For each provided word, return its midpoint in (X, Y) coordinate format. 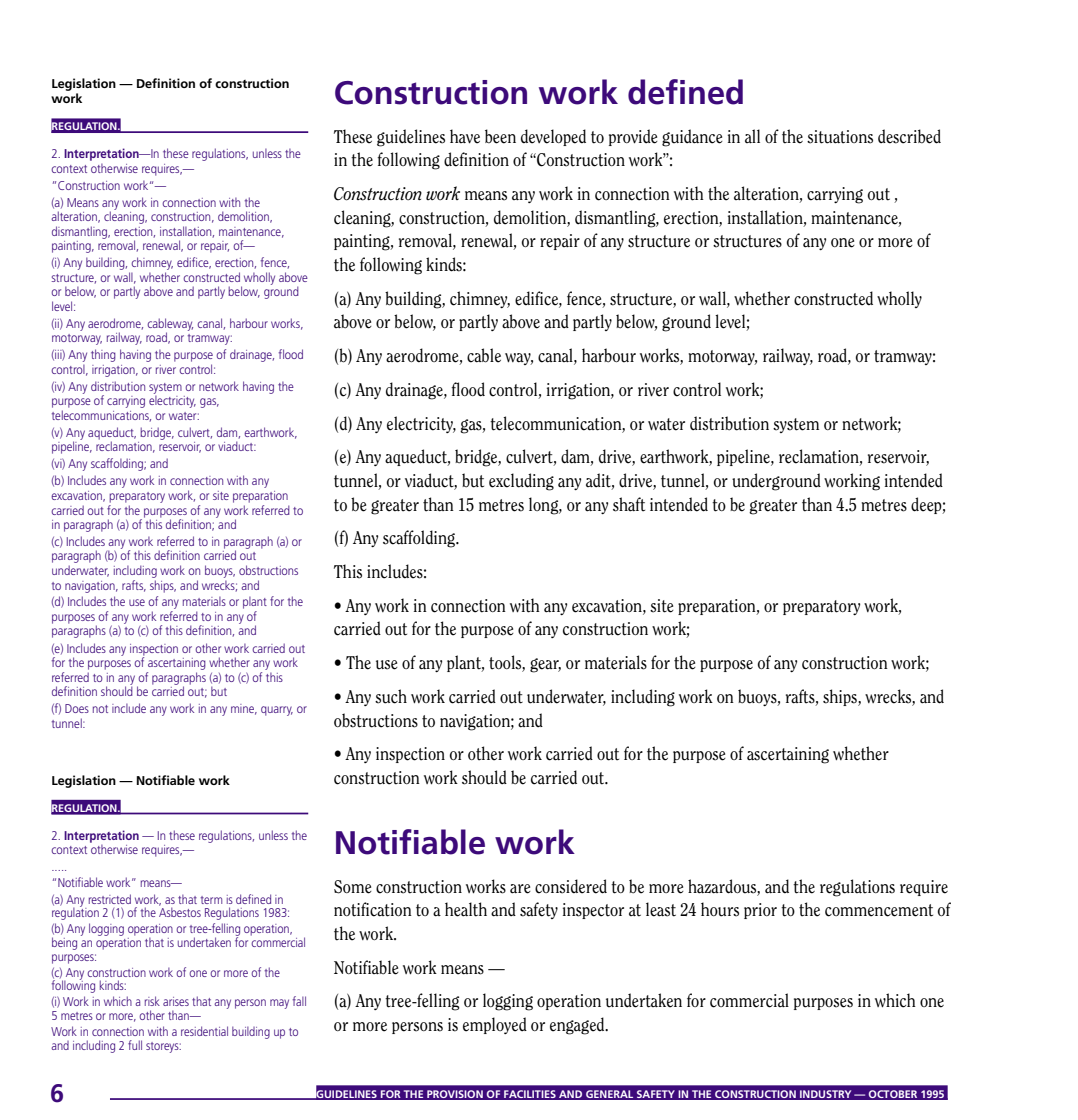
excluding (521, 482)
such (391, 696)
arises (176, 1001)
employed (495, 1025)
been (500, 136)
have (465, 136)
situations (840, 137)
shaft (629, 504)
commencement (879, 910)
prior (760, 911)
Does (77, 708)
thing (103, 355)
